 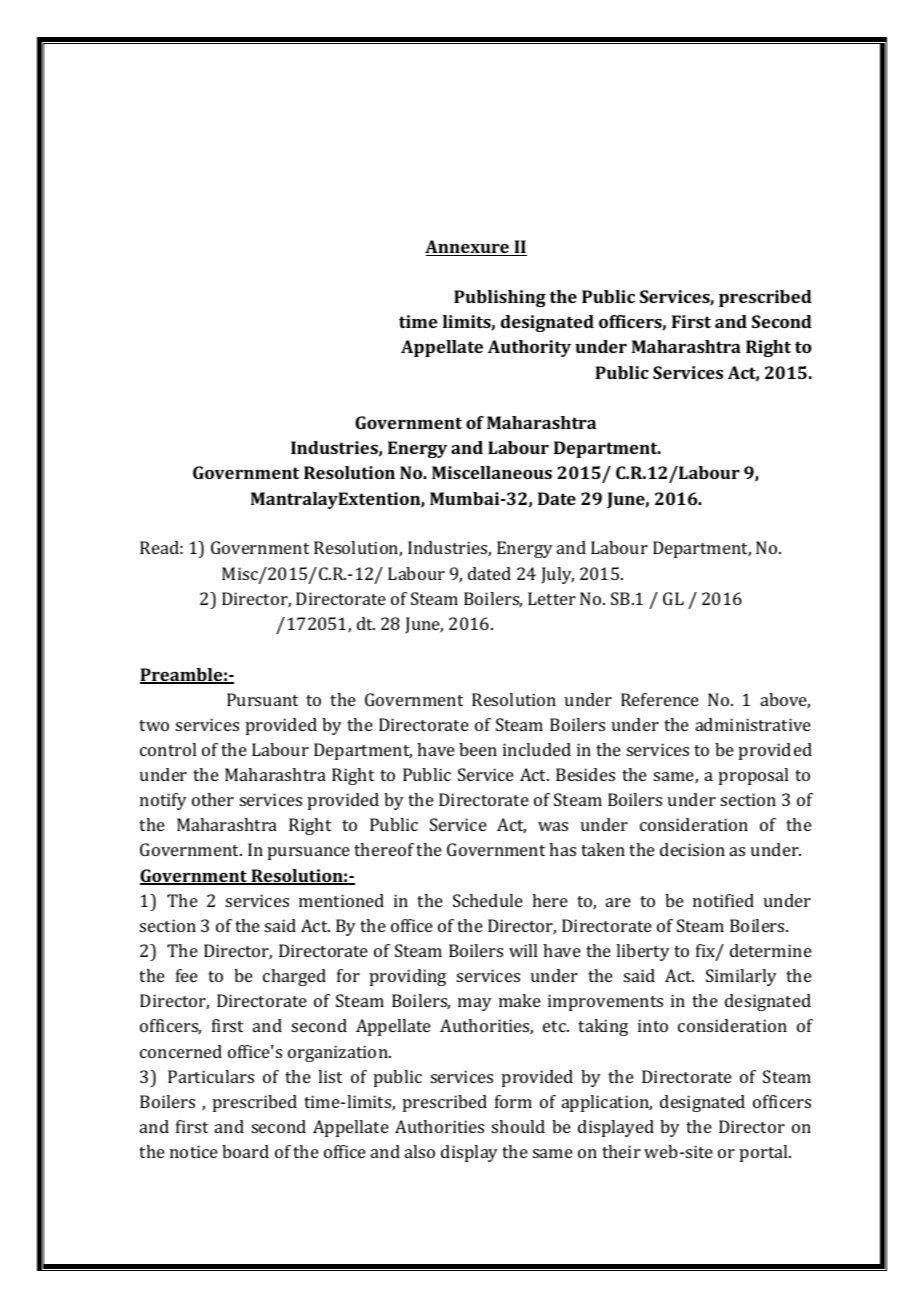 What do you see at coordinates (557, 575) in the document?
I see `July` at bounding box center [557, 575].
